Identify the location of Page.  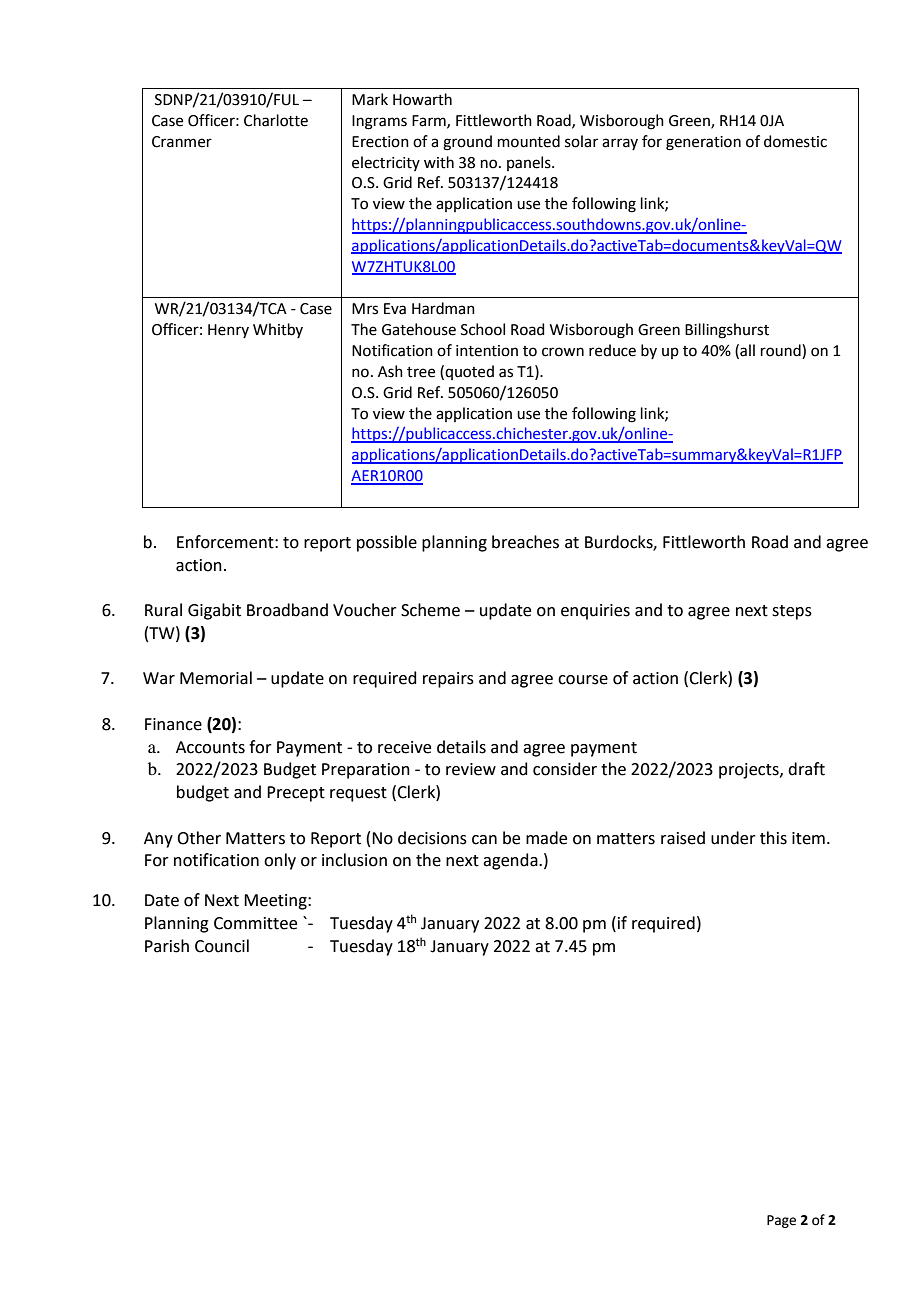
(781, 1221).
